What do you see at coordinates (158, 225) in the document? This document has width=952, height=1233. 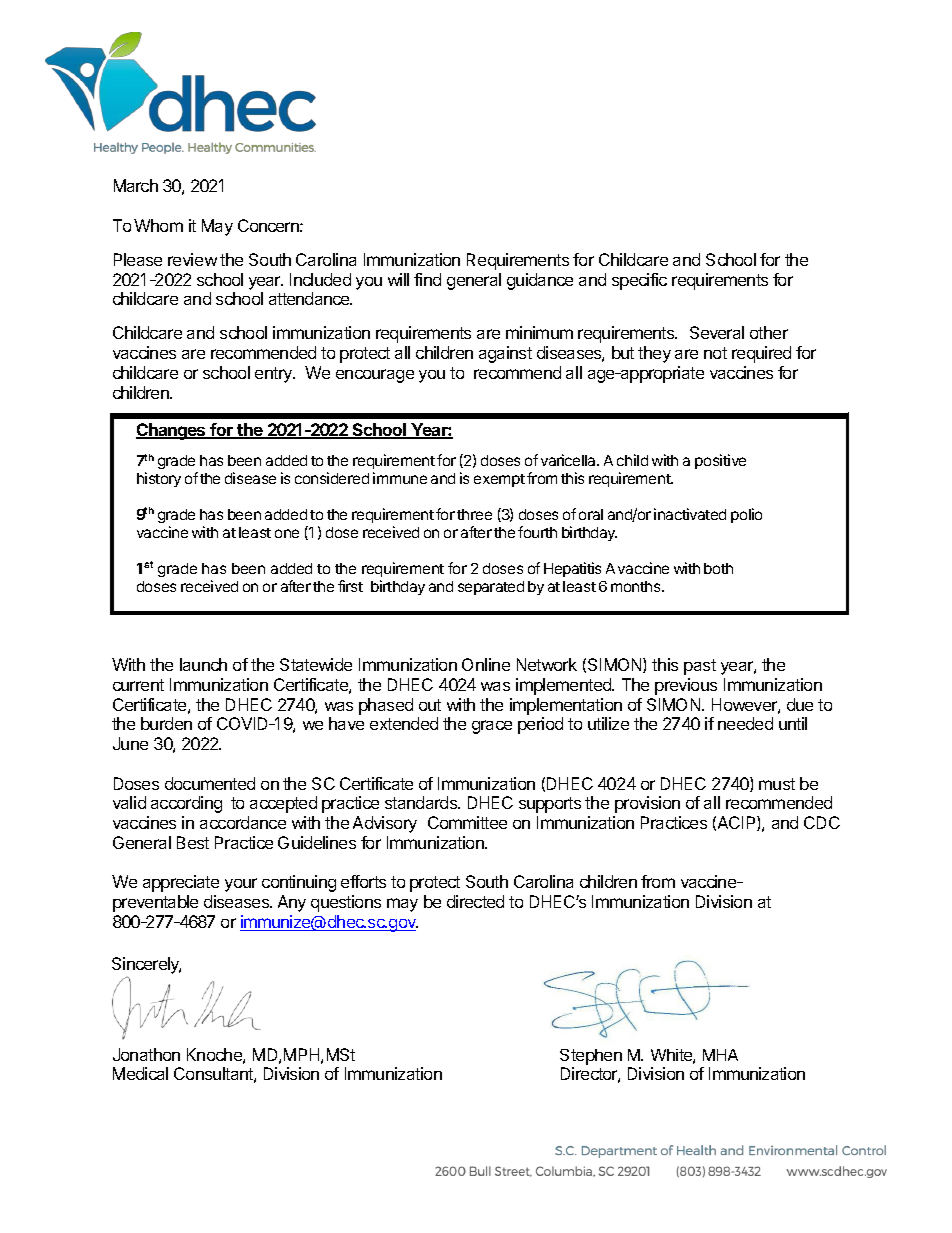 I see `Whom` at bounding box center [158, 225].
